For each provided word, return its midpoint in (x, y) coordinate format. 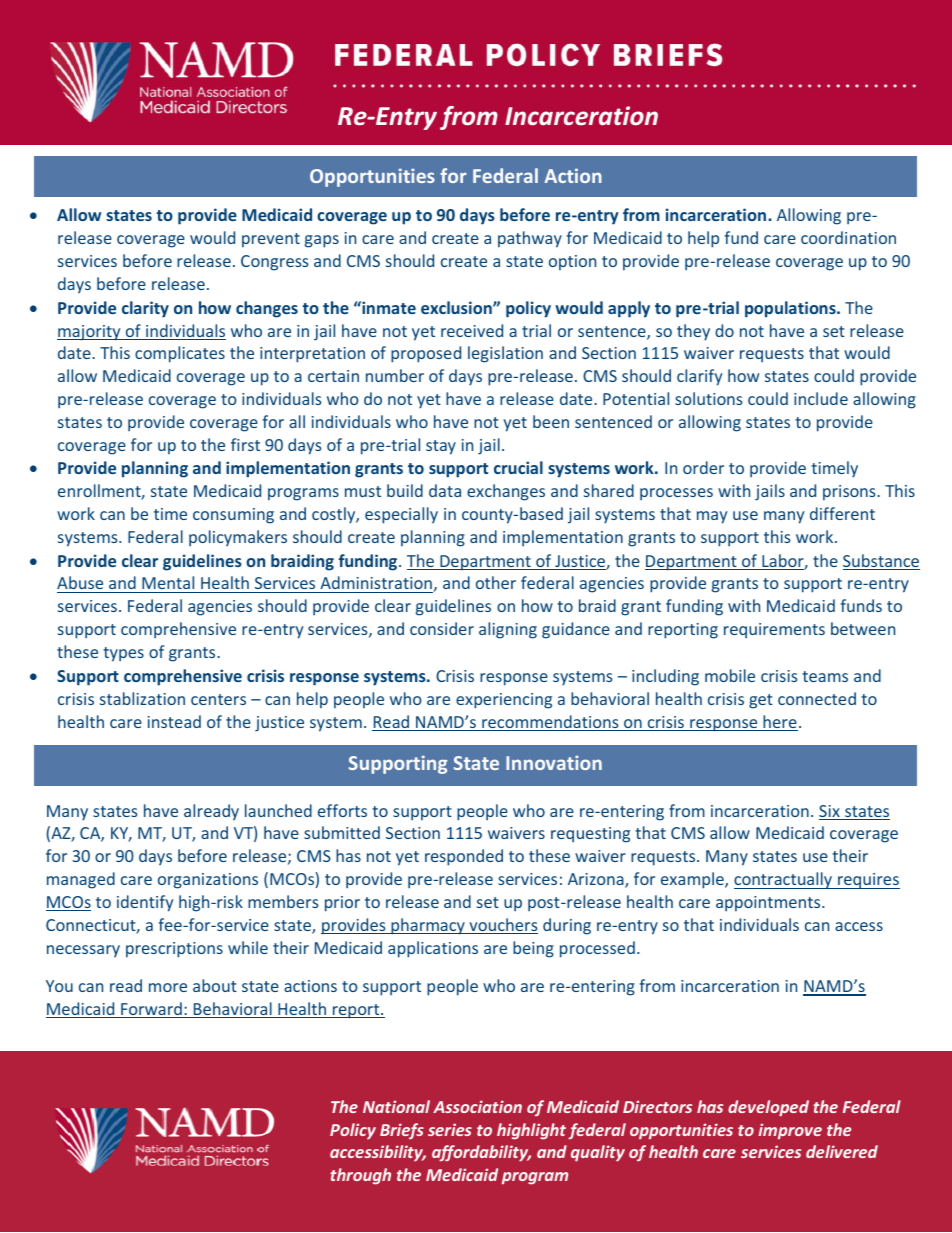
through (360, 1176)
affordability (481, 1153)
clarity (145, 309)
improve (790, 1131)
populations (791, 309)
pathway (530, 239)
